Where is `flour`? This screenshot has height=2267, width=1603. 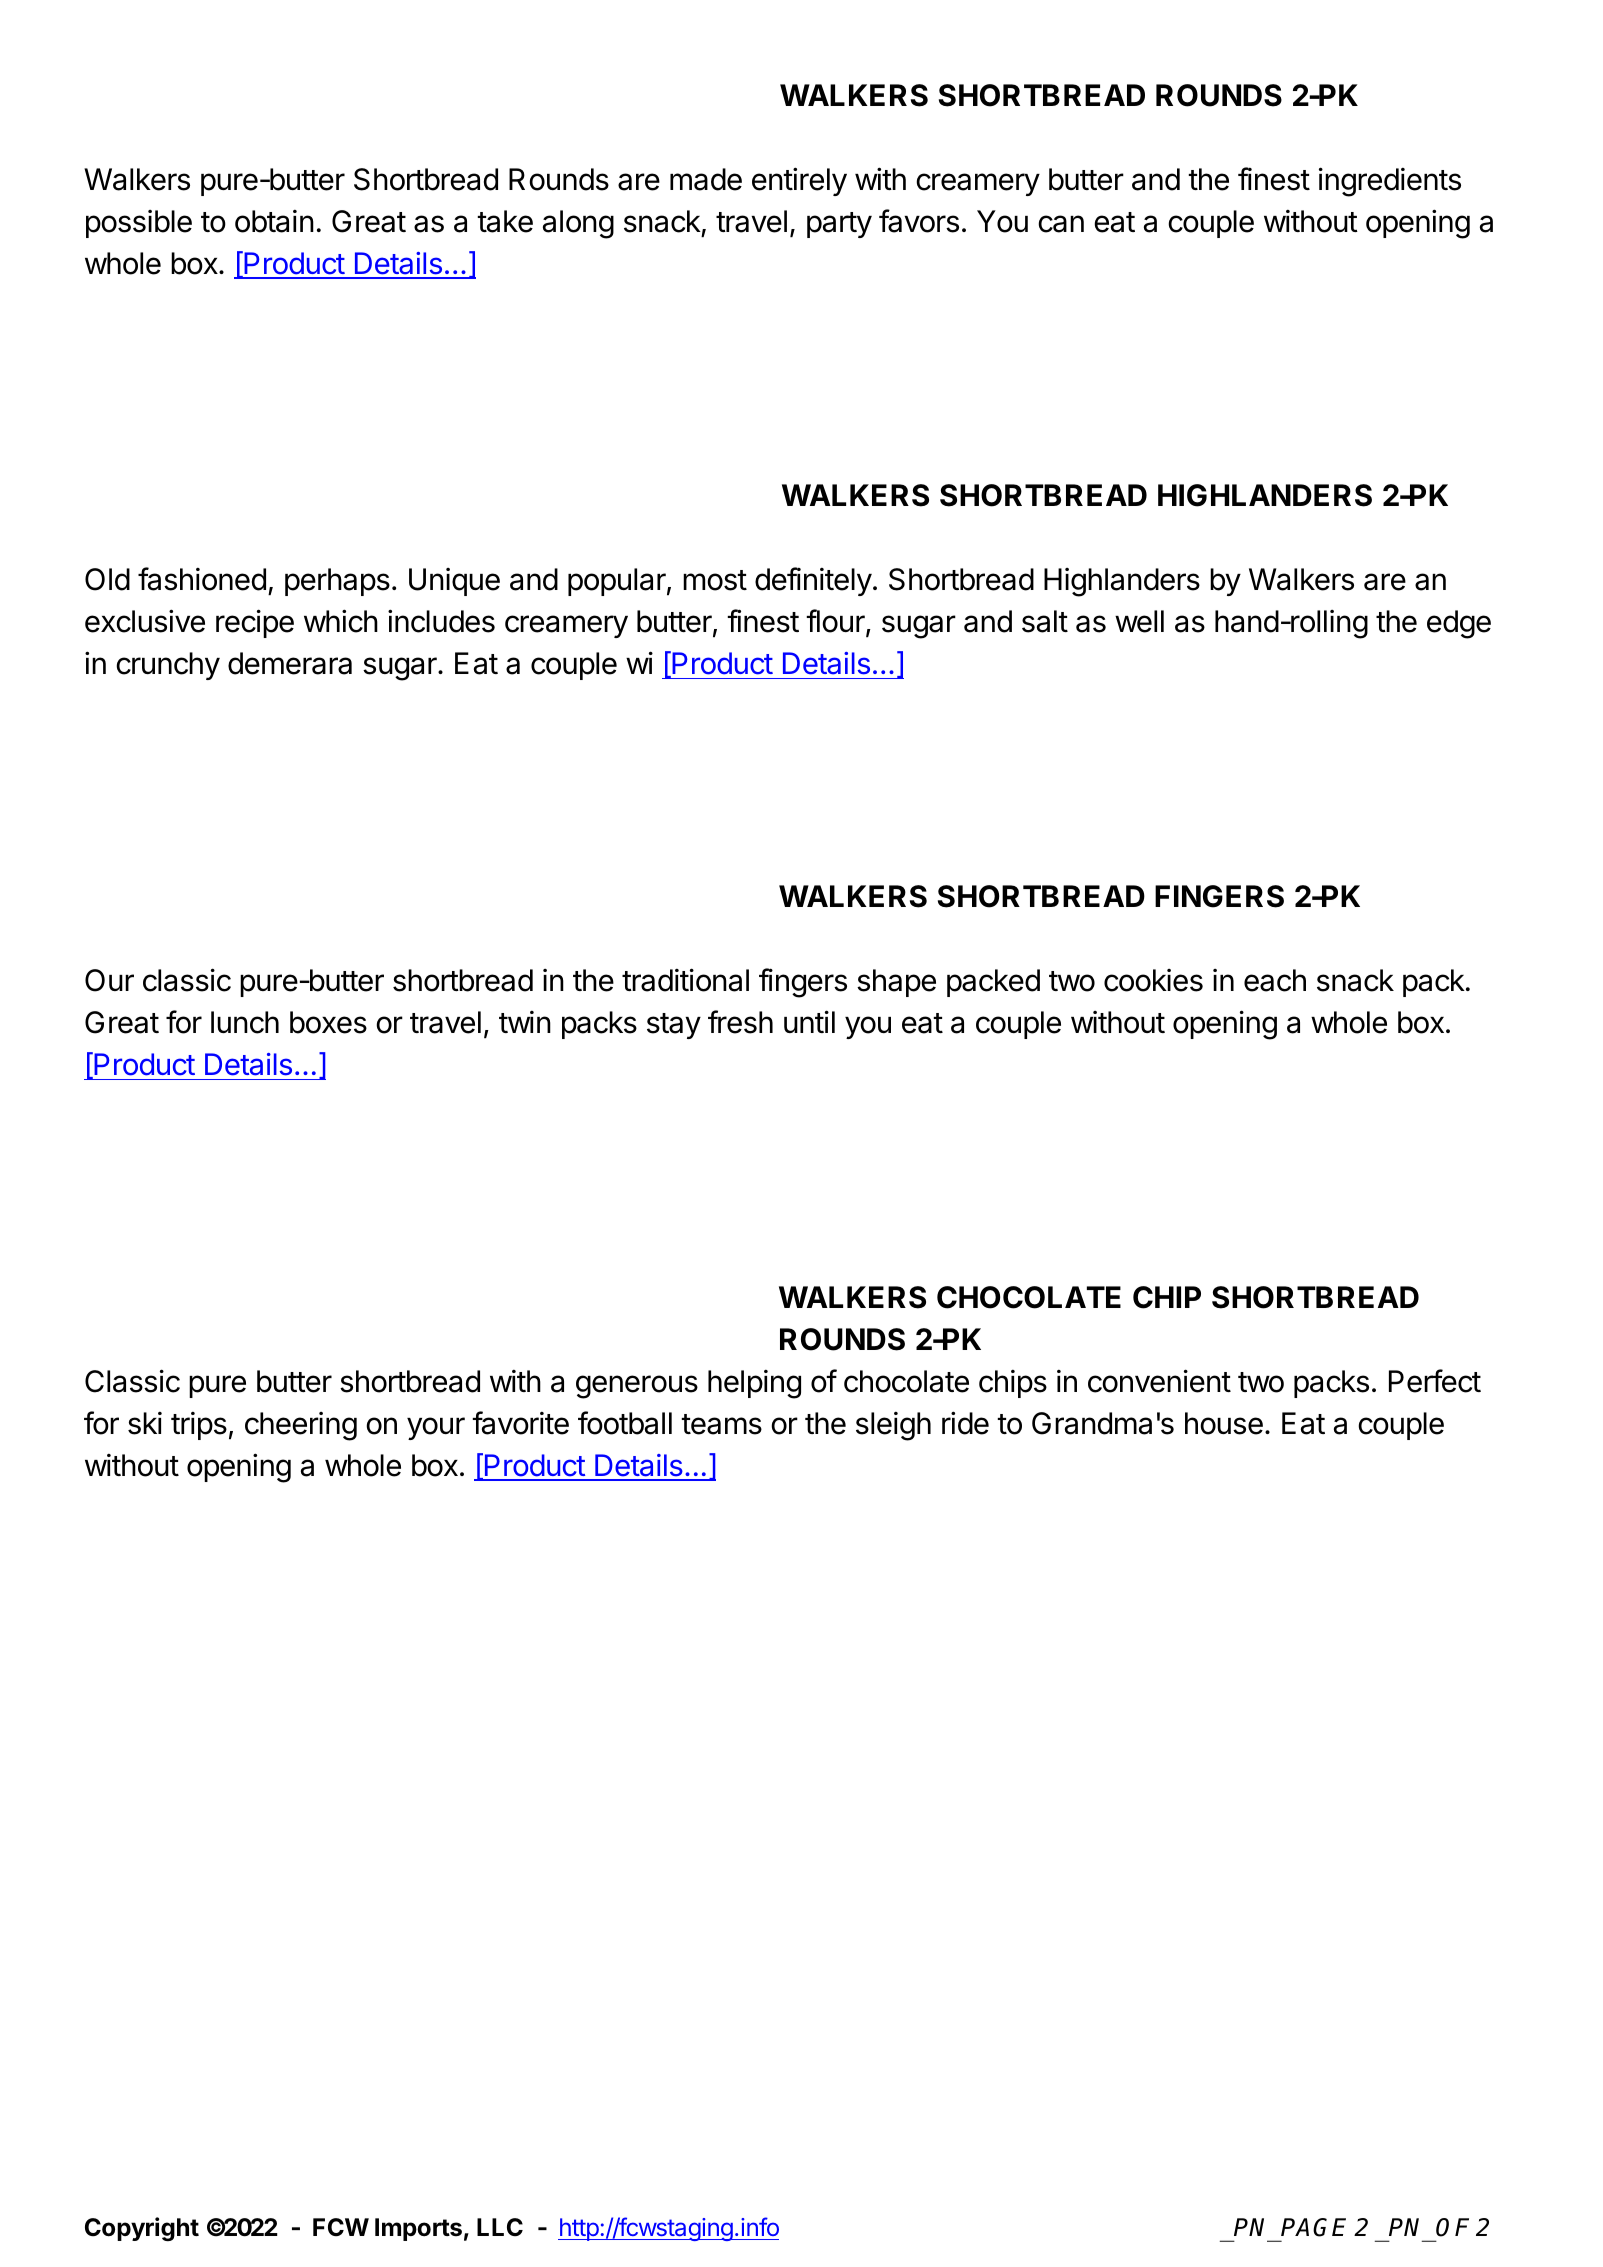 flour is located at coordinates (836, 622).
